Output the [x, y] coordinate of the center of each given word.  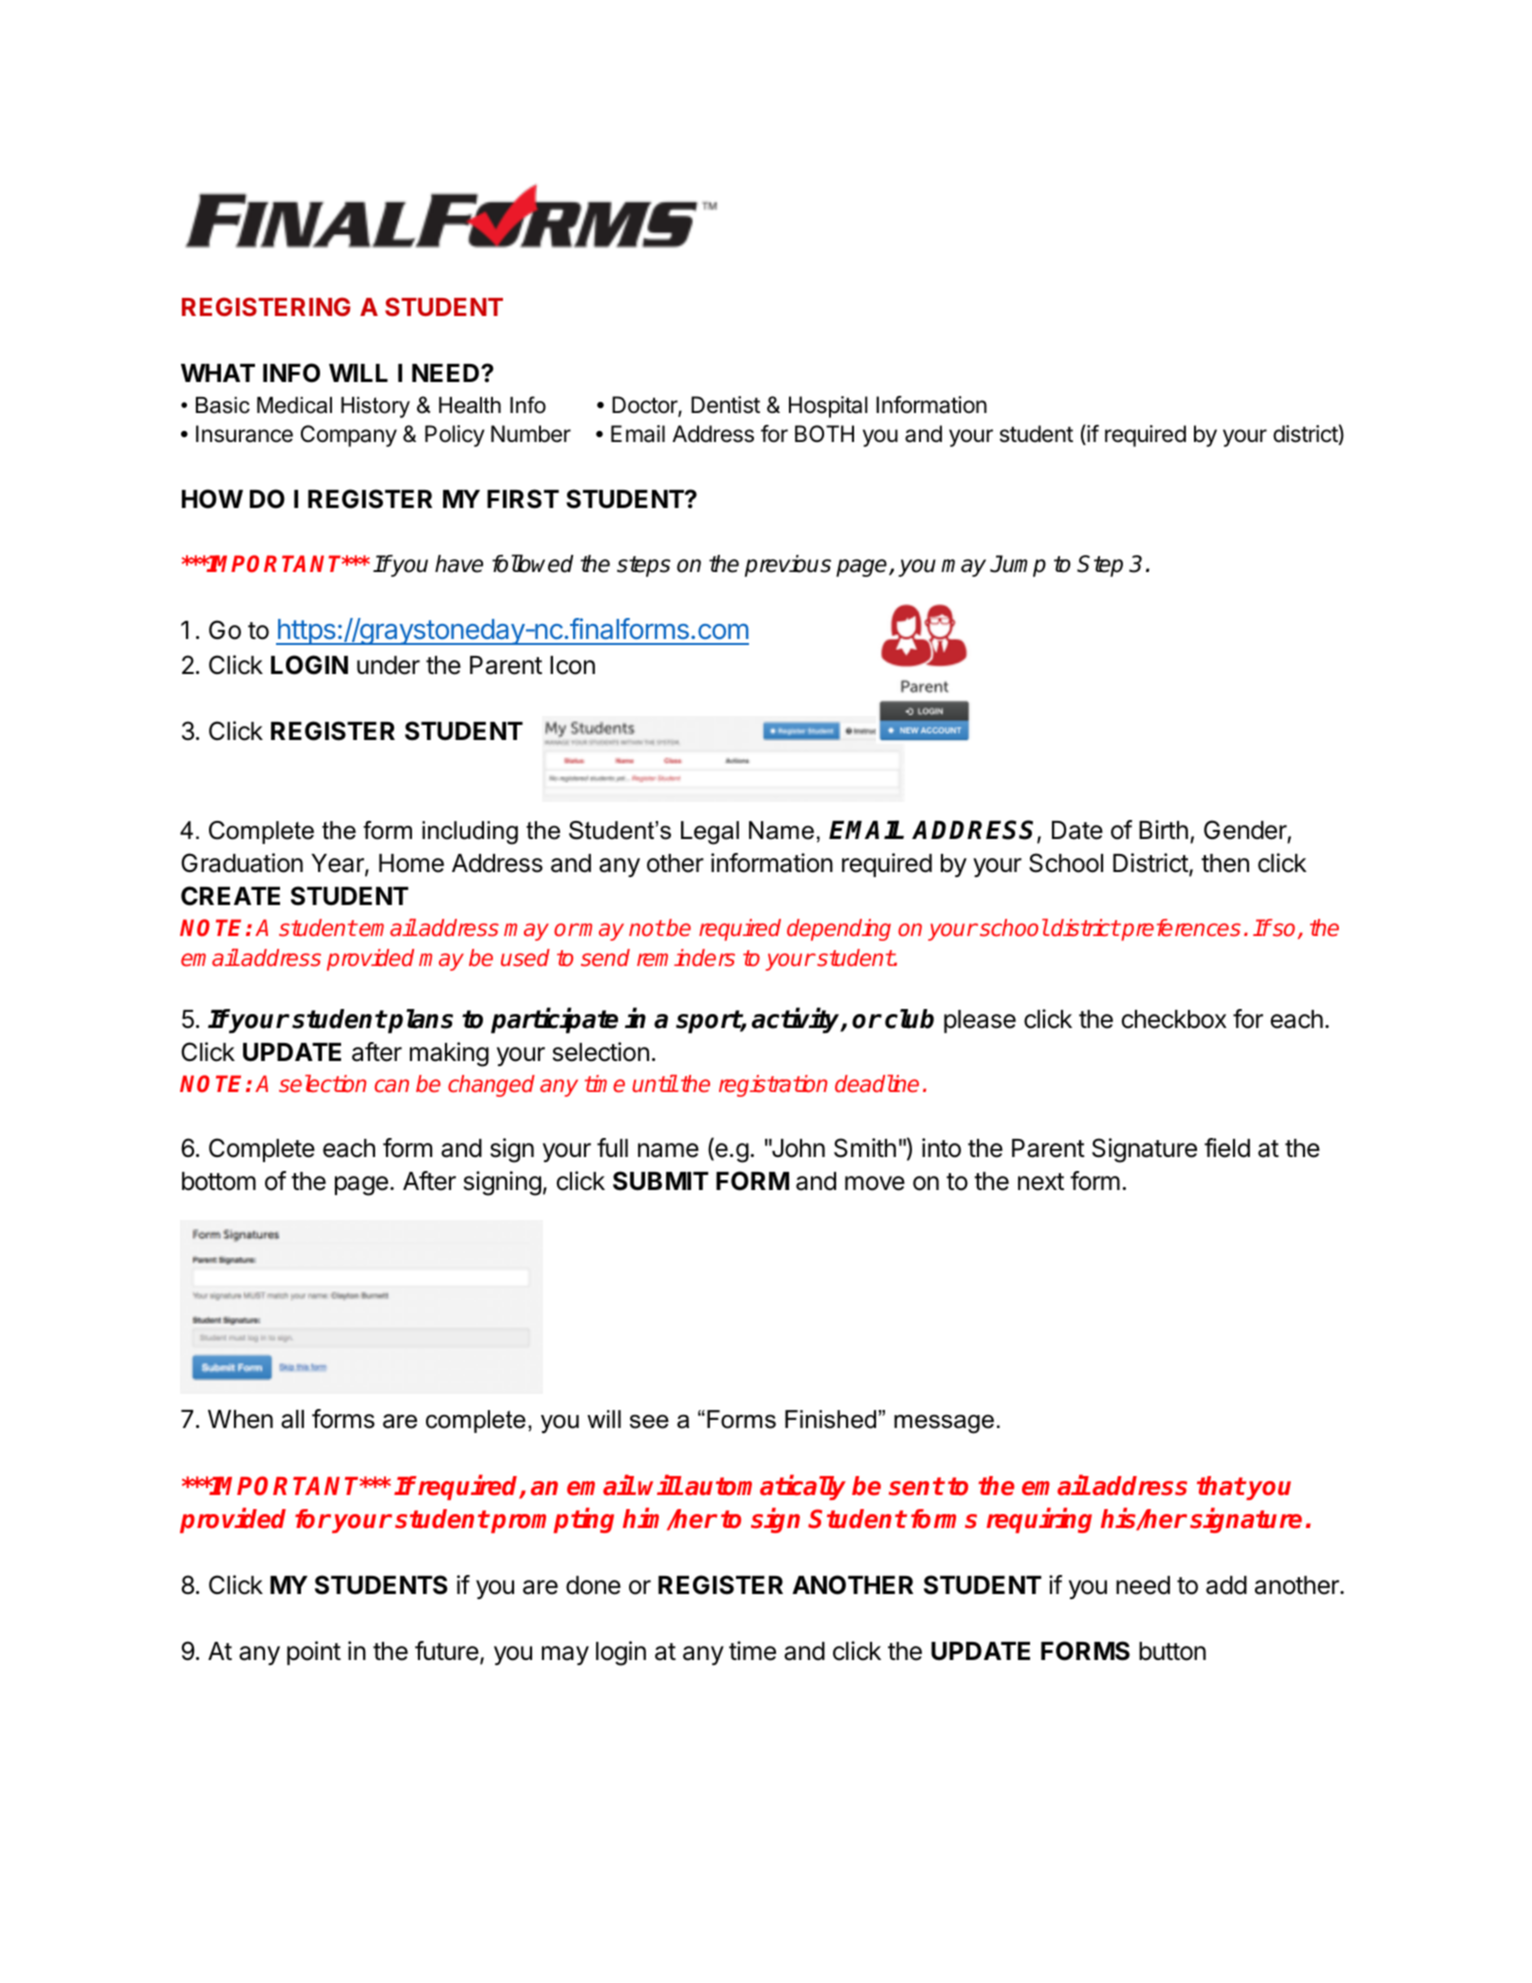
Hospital [828, 407]
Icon [572, 665]
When [240, 1419]
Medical [294, 405]
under [388, 665]
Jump [1018, 566]
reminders [686, 958]
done [593, 1585]
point [314, 1653]
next [1041, 1182]
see [649, 1421]
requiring [1039, 1520]
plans [420, 1021]
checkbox [1174, 1019]
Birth [1163, 829]
